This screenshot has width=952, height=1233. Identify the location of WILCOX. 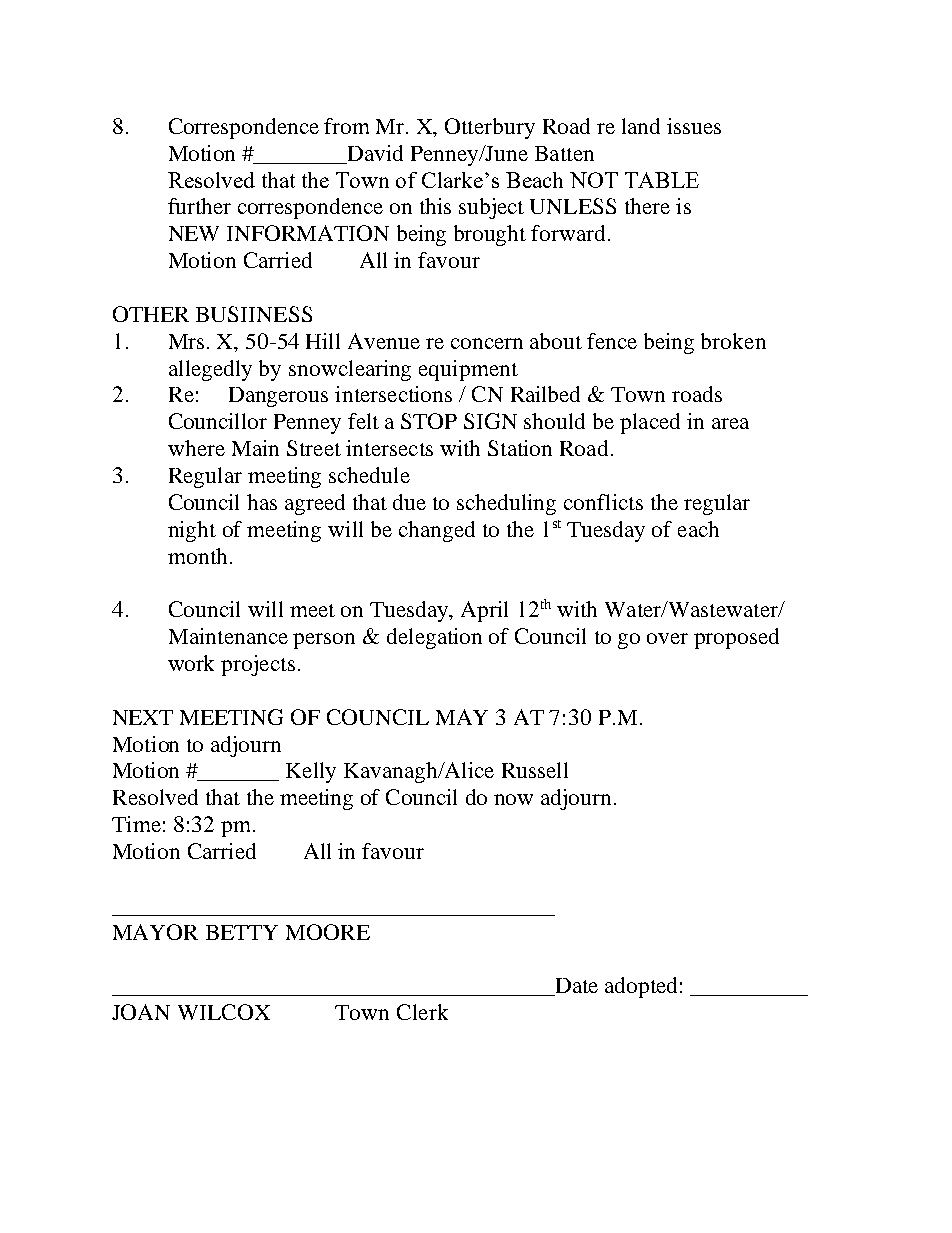
(224, 1012).
